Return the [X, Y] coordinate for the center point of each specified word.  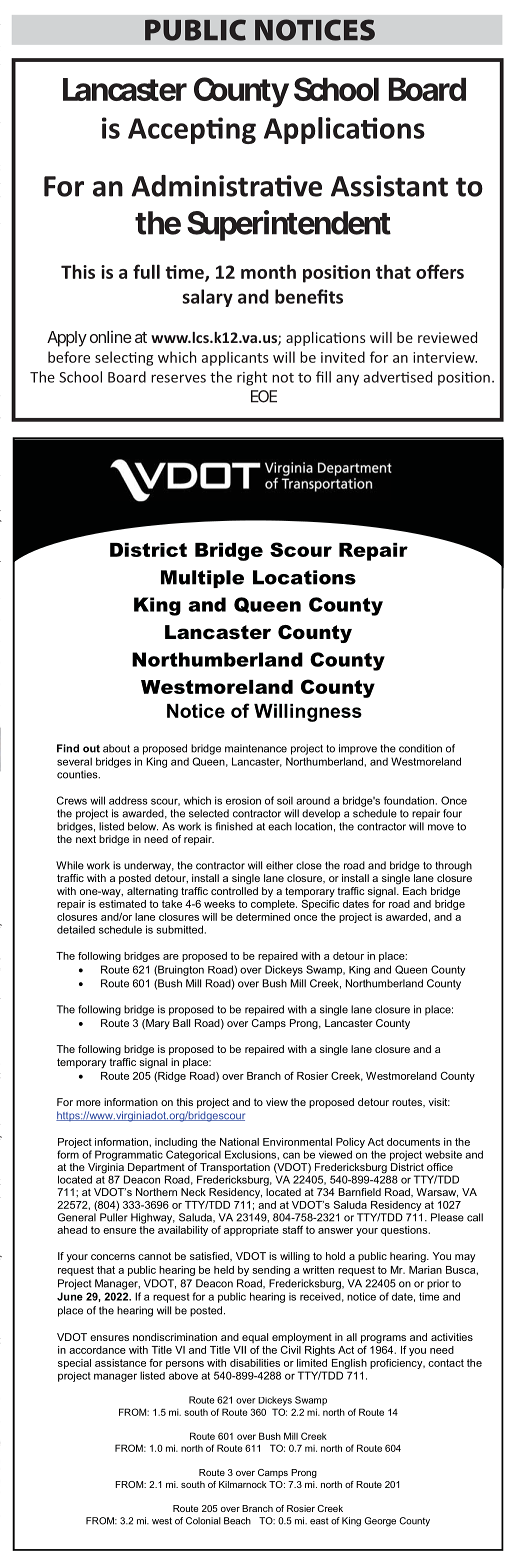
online [111, 337]
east [319, 1521]
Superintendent [289, 225]
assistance [120, 1363]
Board [427, 89]
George [380, 1522]
